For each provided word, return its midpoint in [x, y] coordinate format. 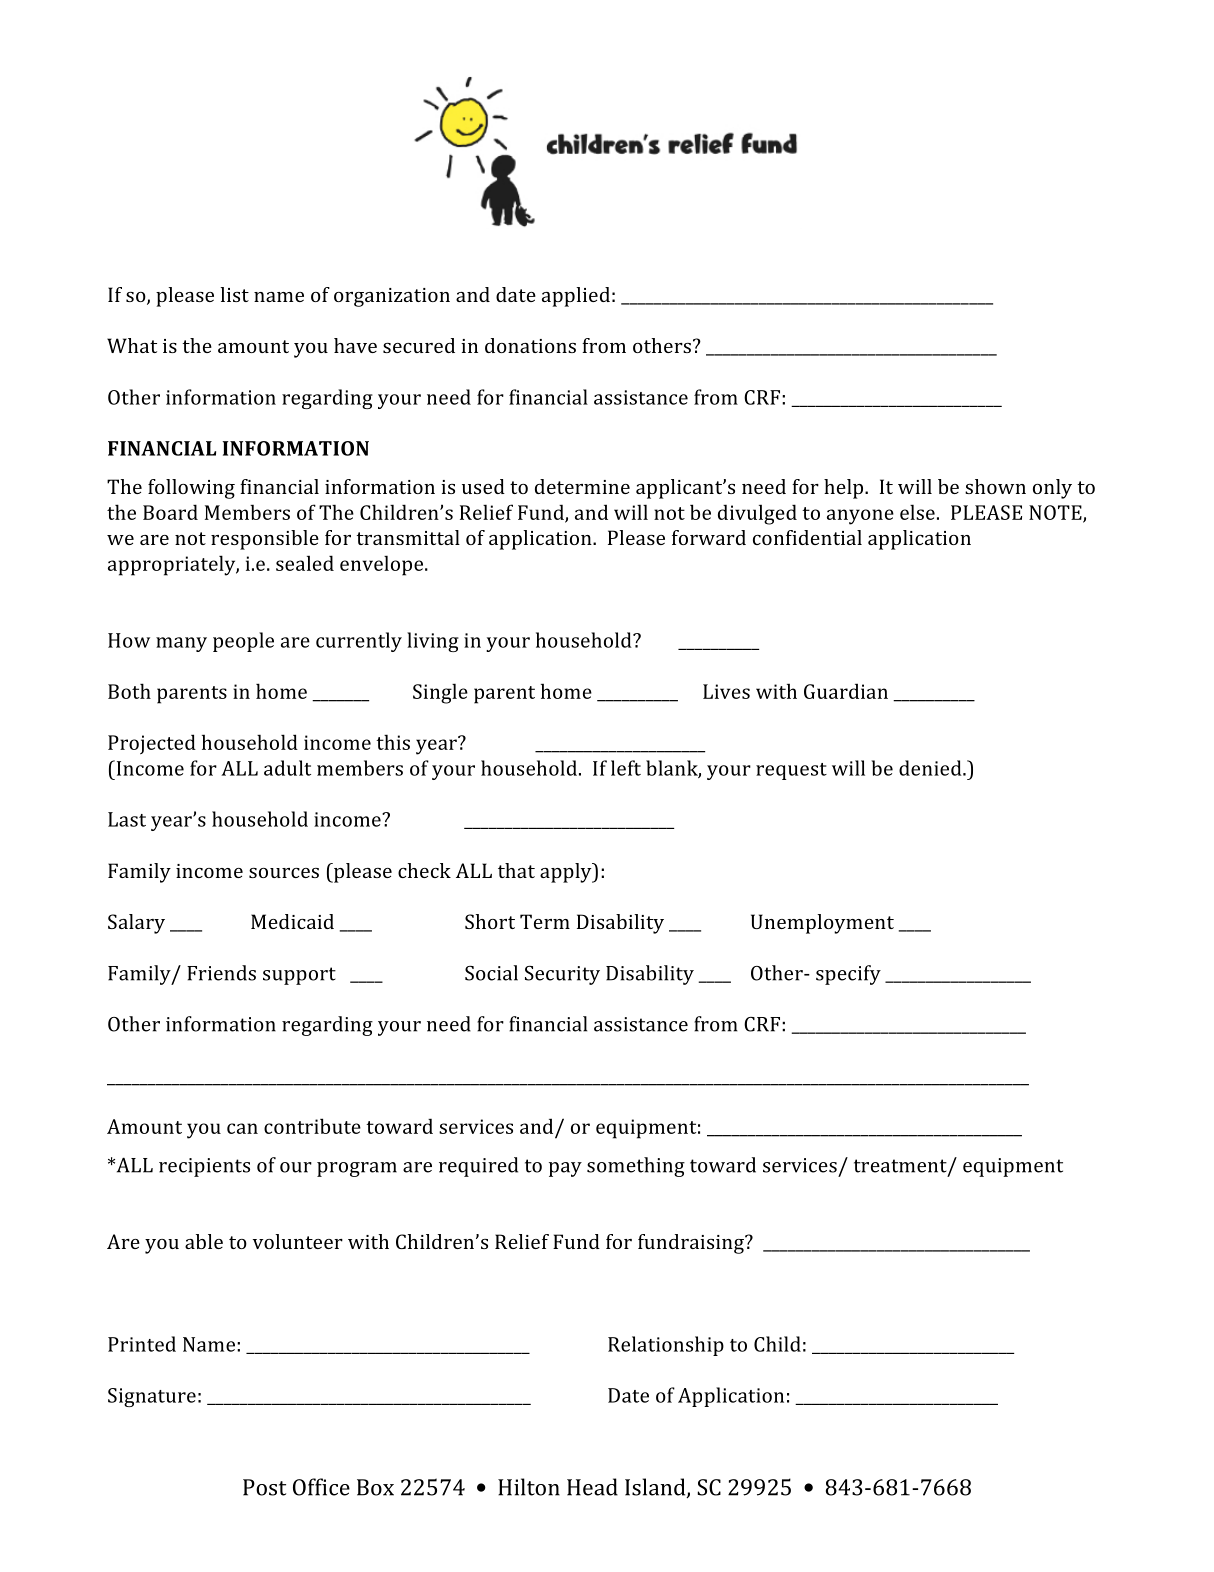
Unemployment [822, 924]
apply [567, 873]
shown [995, 486]
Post [264, 1487]
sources [284, 873]
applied [576, 297]
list [234, 294]
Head [592, 1487]
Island [656, 1488]
